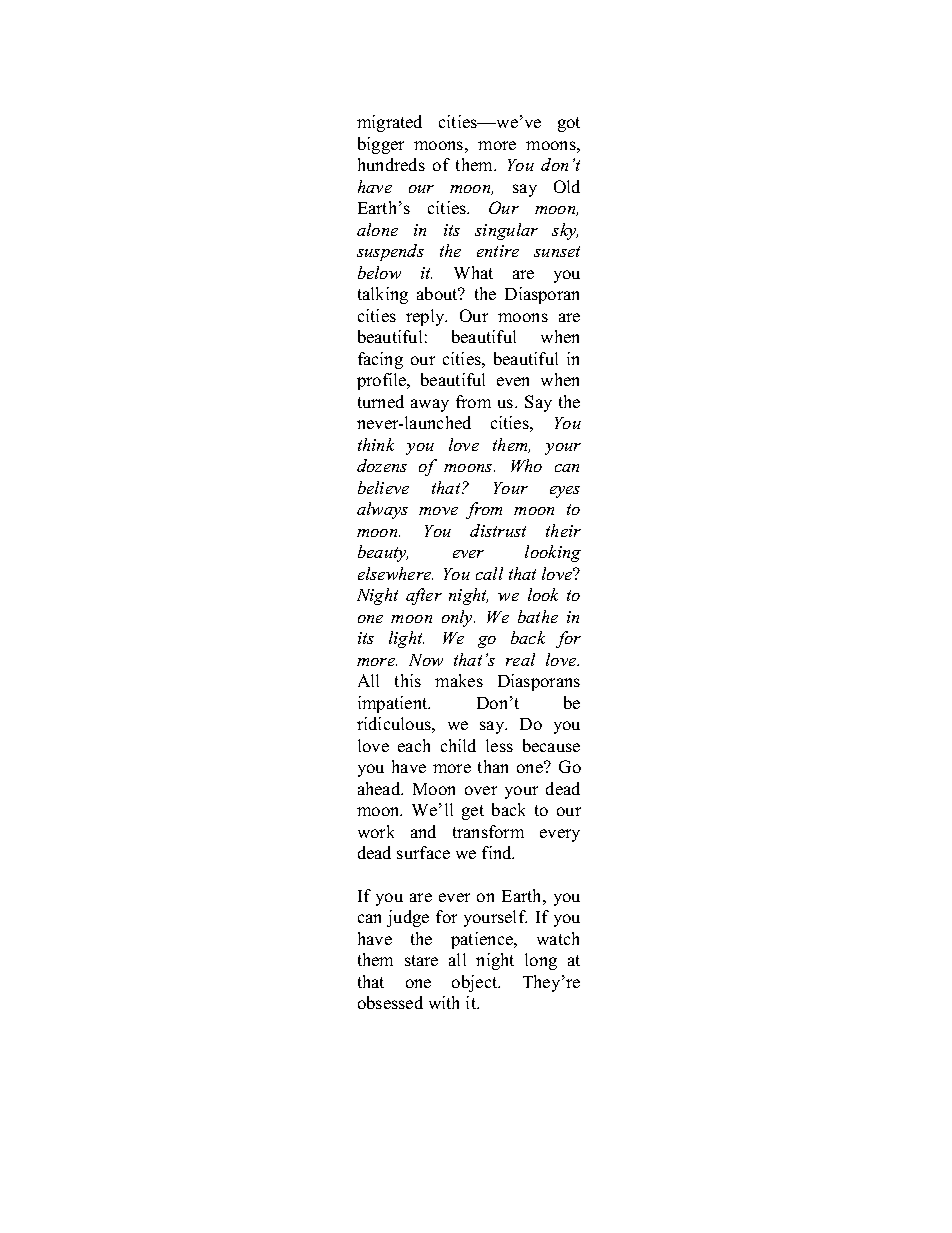 The width and height of the screenshot is (952, 1233). Describe the element at coordinates (476, 983) in the screenshot. I see `object` at that location.
